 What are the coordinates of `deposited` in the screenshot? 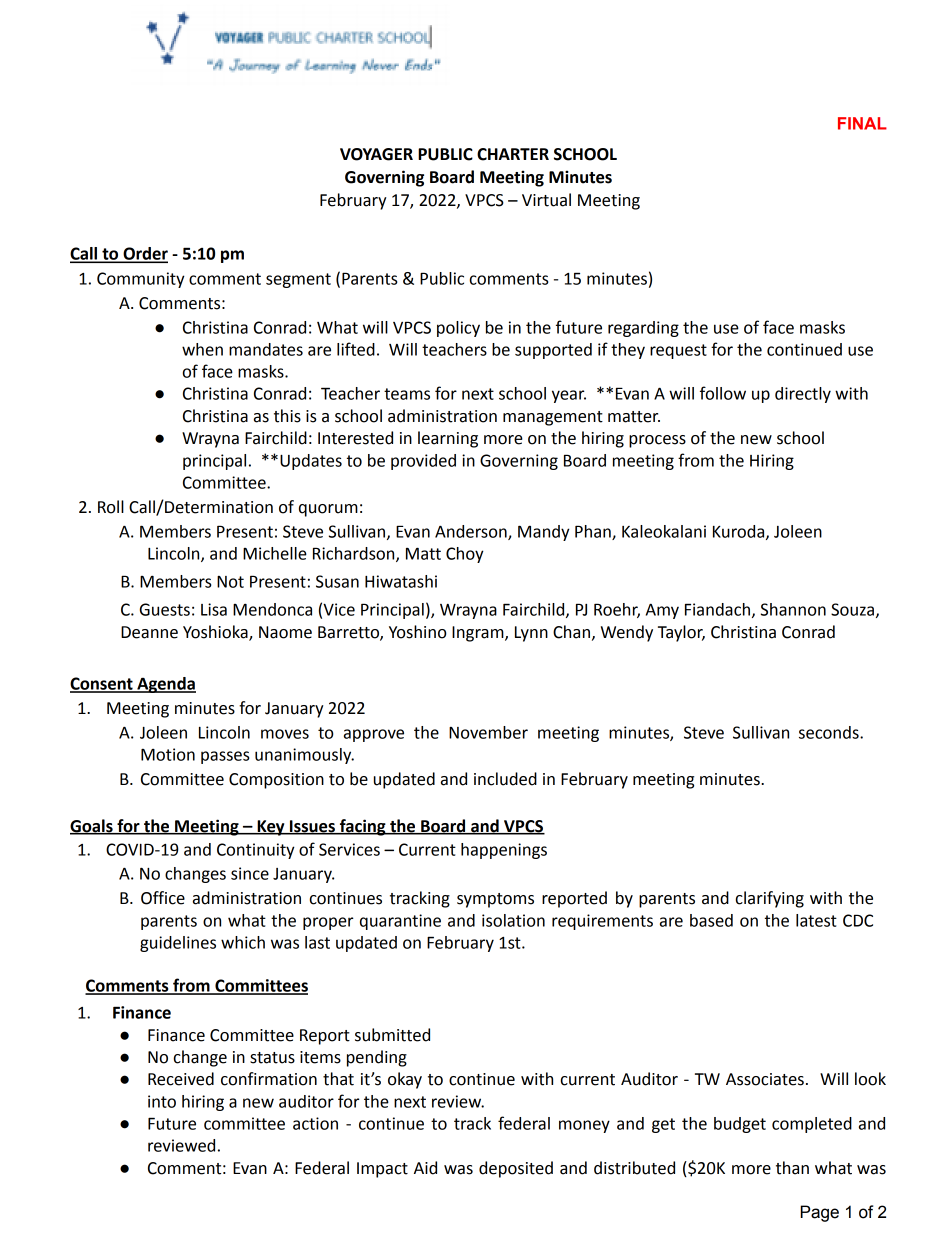 It's located at (516, 1169).
